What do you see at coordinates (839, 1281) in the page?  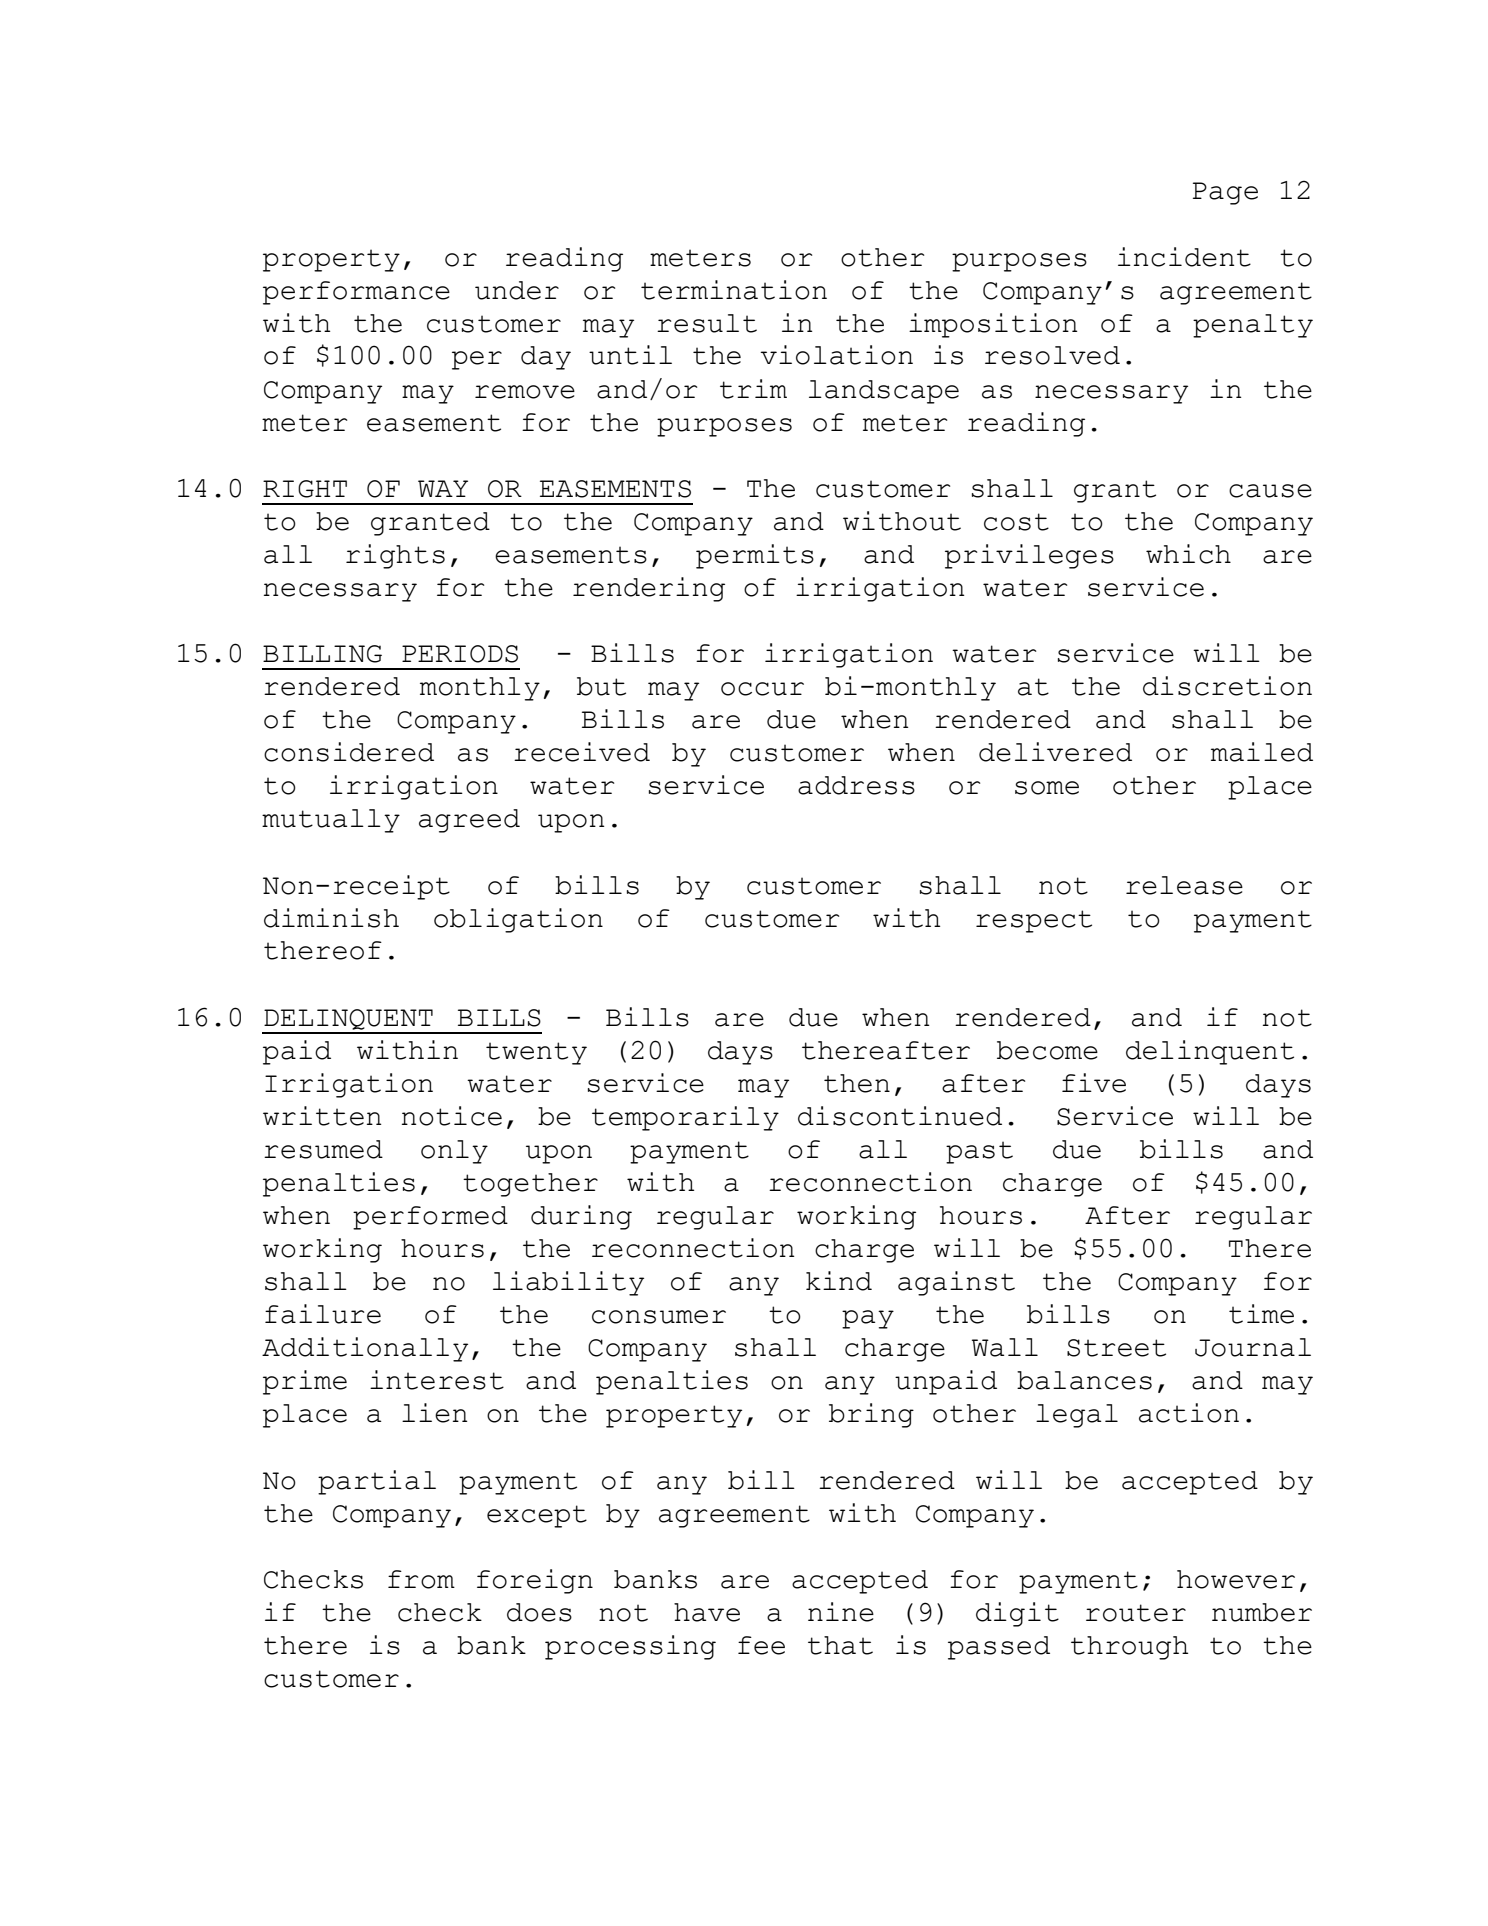 I see `kind` at bounding box center [839, 1281].
